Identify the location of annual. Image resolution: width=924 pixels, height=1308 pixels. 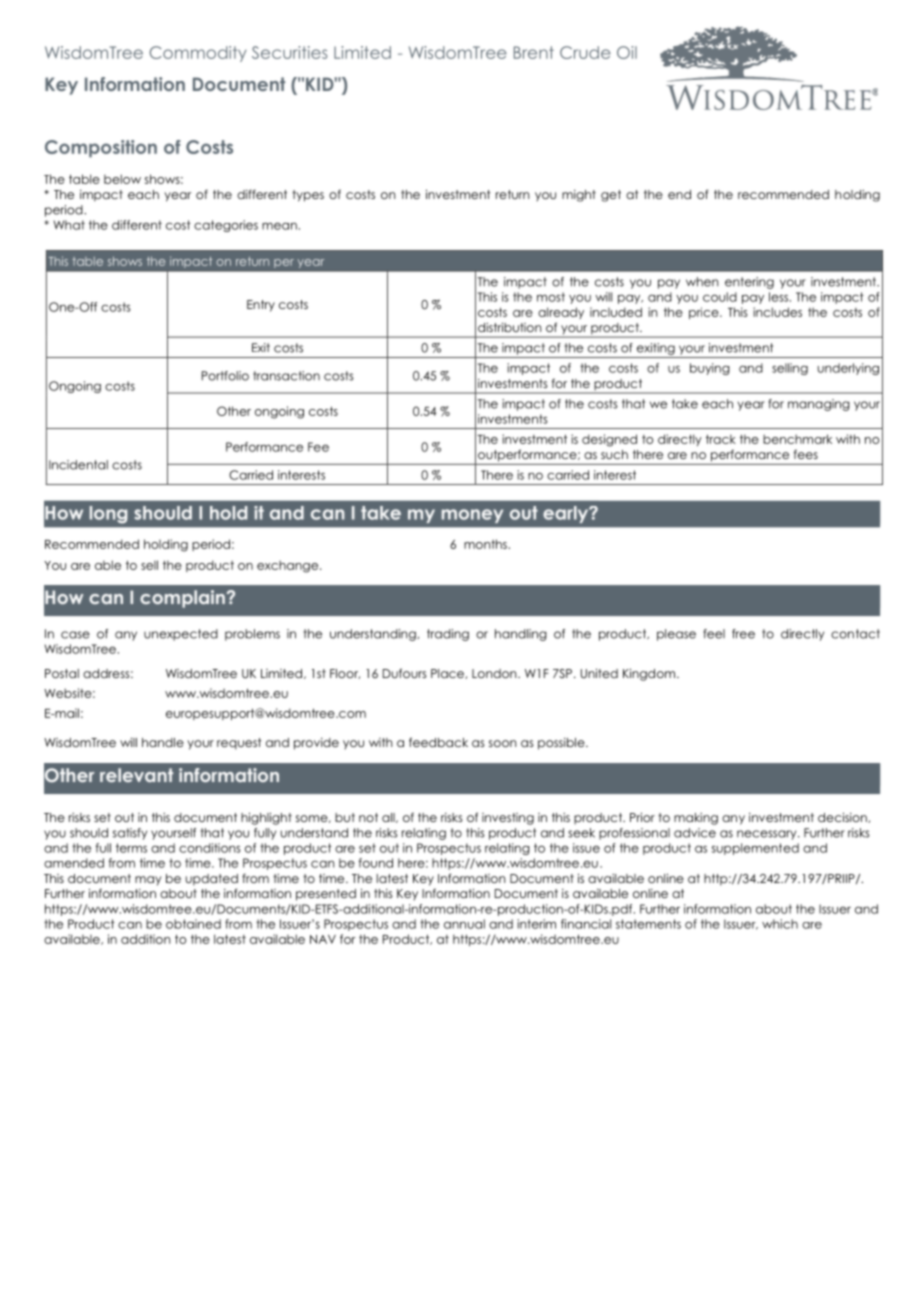
(464, 924).
